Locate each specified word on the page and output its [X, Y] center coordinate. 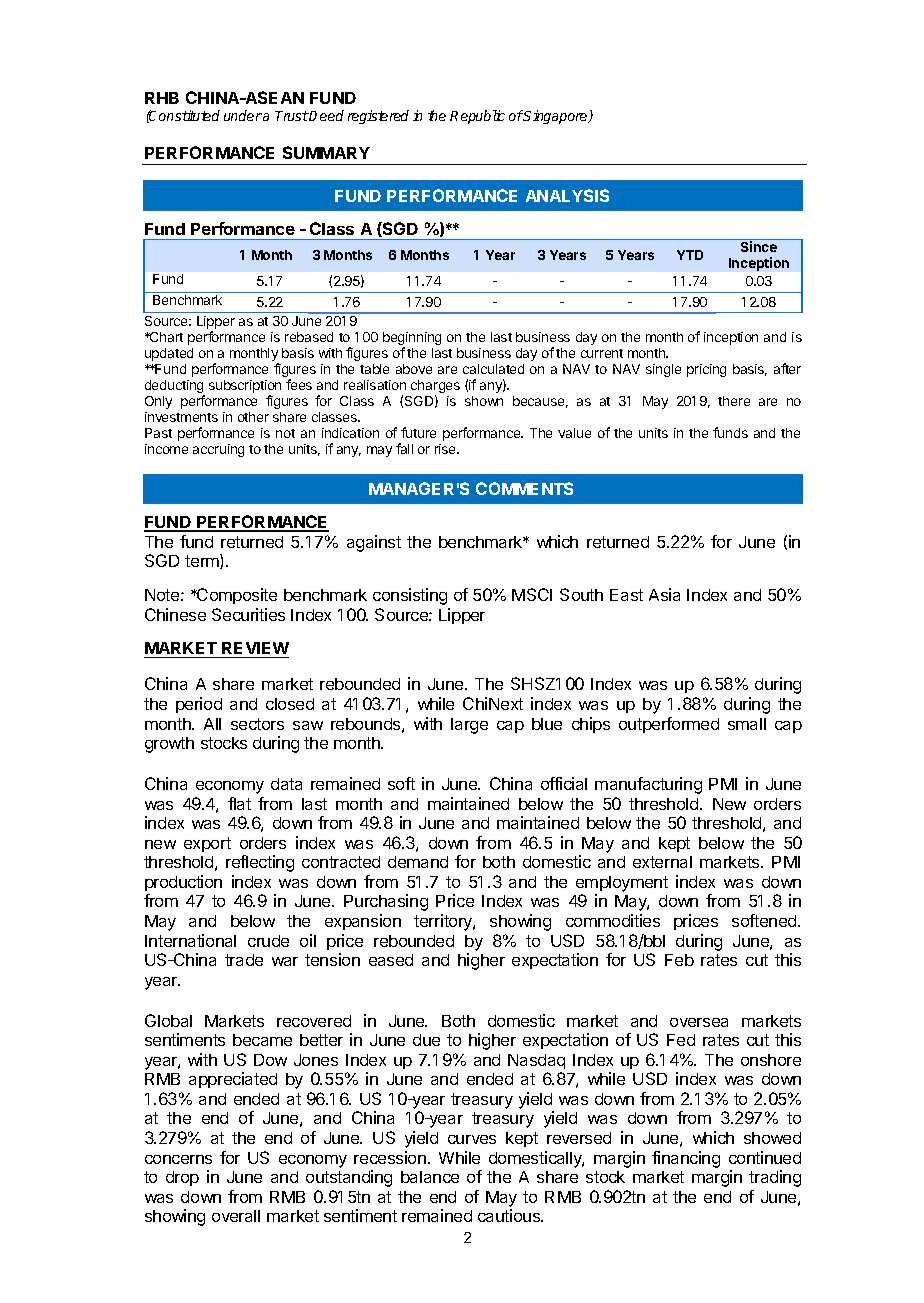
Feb [679, 960]
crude [268, 941]
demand [418, 862]
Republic [477, 117]
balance [430, 1177]
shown [484, 401]
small [747, 724]
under [243, 115]
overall [236, 1216]
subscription [245, 388]
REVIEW [255, 648]
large [469, 726]
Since [759, 246]
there [734, 401]
